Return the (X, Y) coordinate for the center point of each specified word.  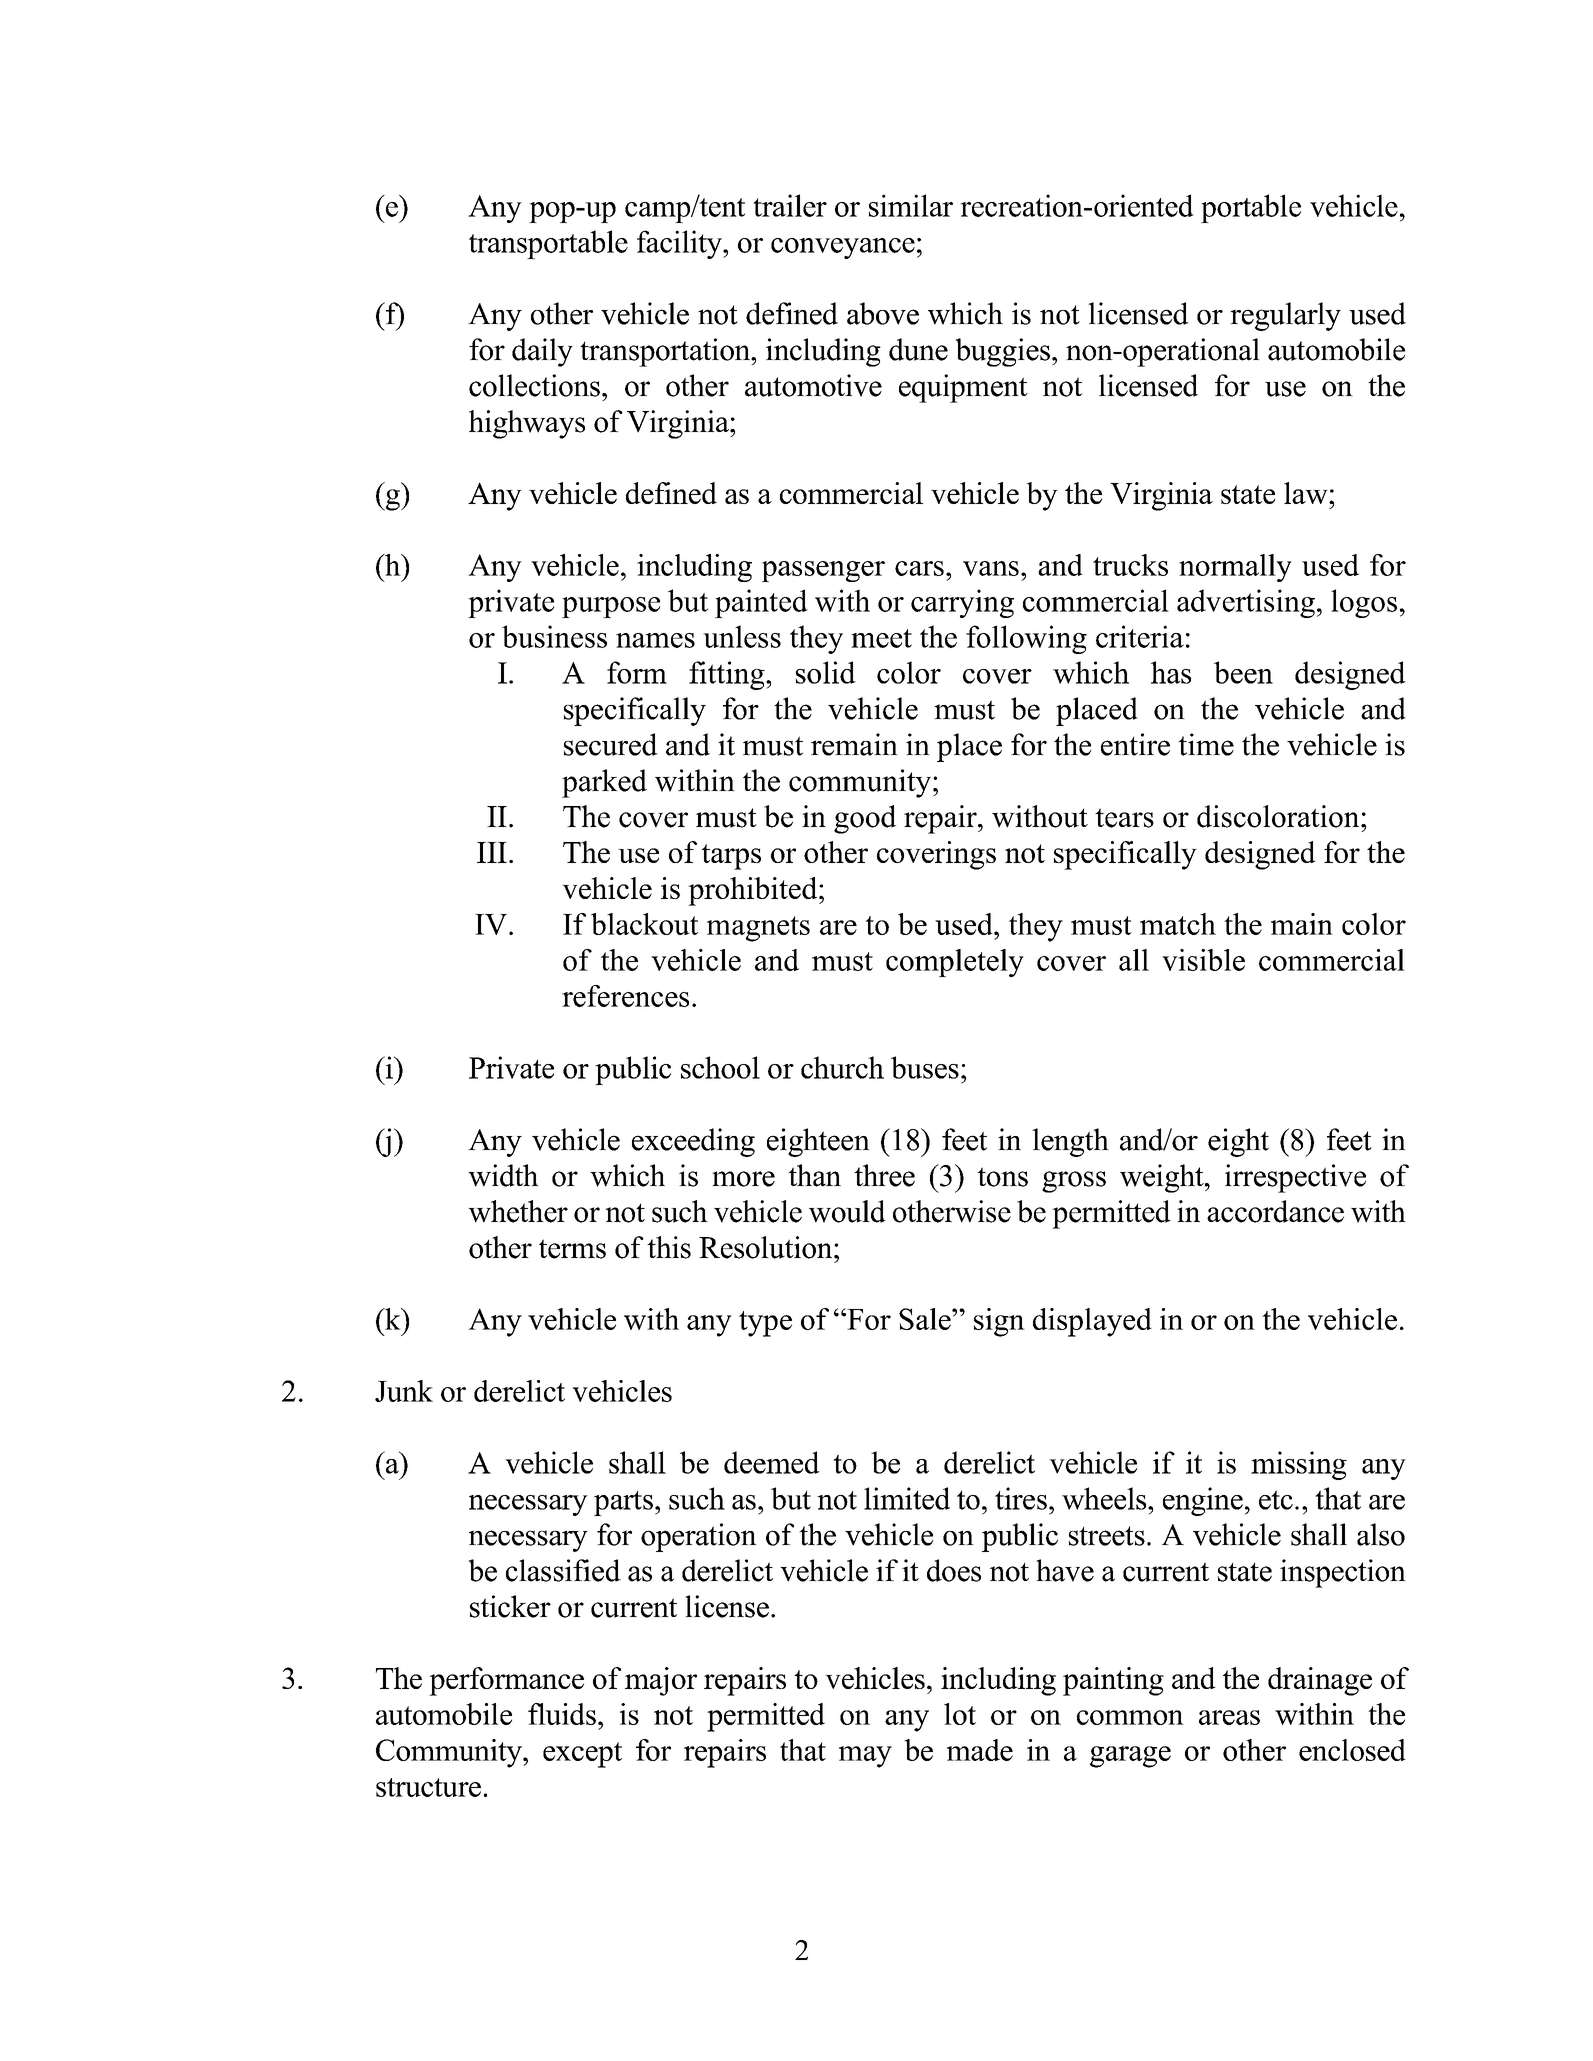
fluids (562, 1714)
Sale (926, 1319)
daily (542, 352)
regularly (1285, 316)
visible (1203, 960)
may (865, 1757)
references (625, 996)
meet (881, 638)
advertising (1246, 603)
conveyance (843, 248)
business (554, 636)
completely (955, 963)
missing (1299, 1465)
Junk (404, 1391)
